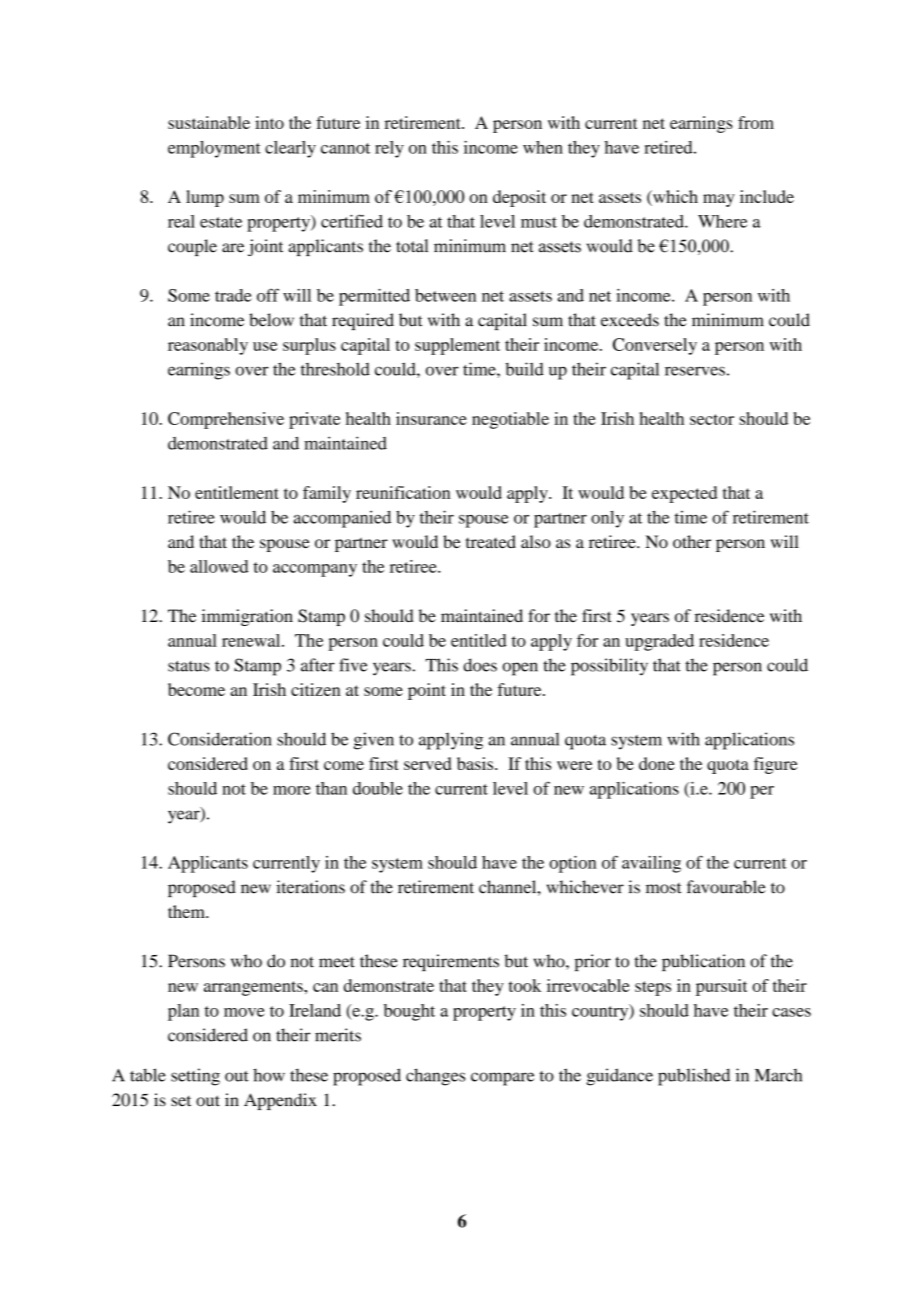 The height and width of the image is (1308, 924). What do you see at coordinates (726, 887) in the image?
I see `favourable` at bounding box center [726, 887].
